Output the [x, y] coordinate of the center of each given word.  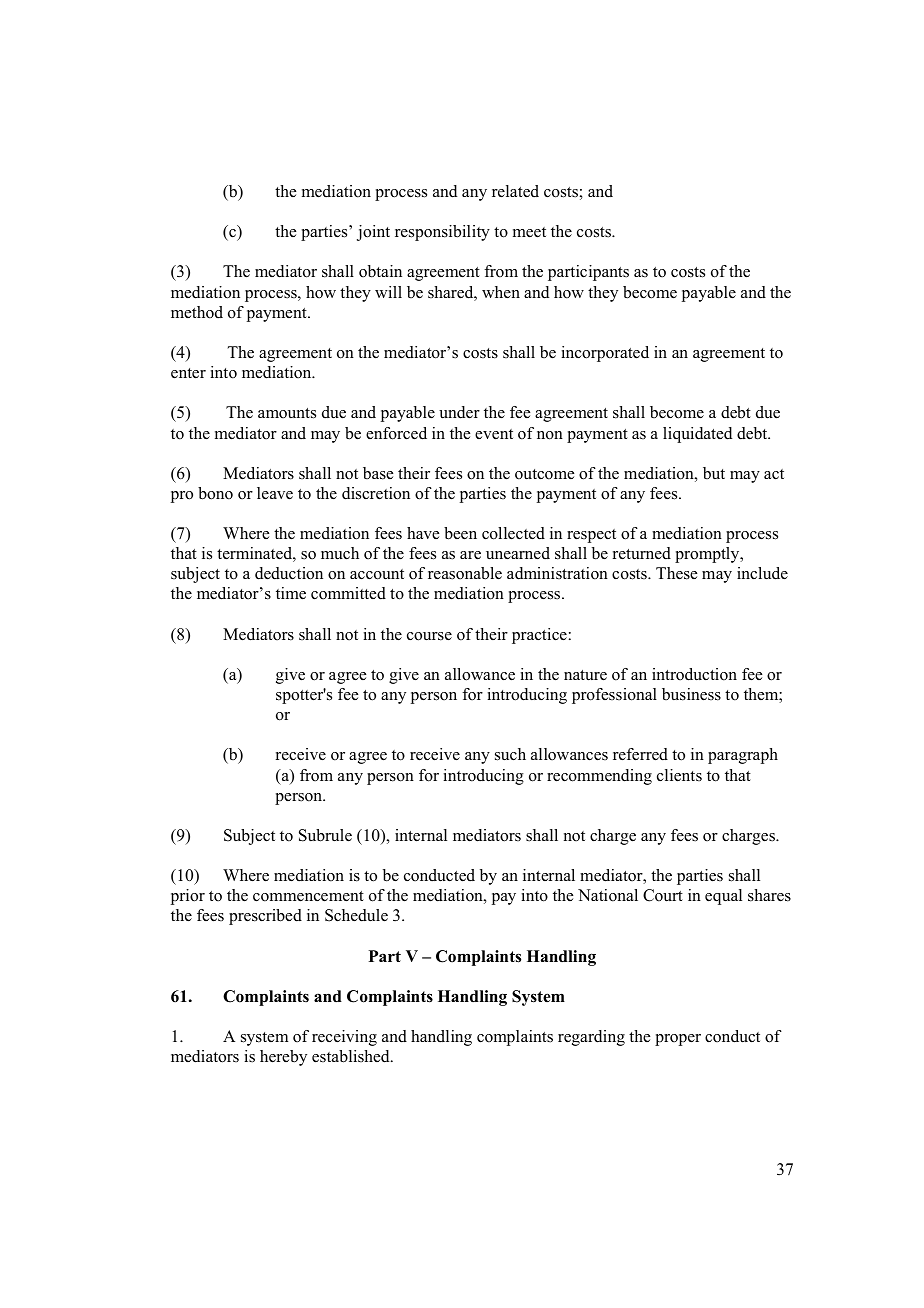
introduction [694, 674]
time [291, 593]
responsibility [442, 233]
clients [679, 775]
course [429, 636]
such [510, 754]
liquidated [697, 435]
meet [529, 232]
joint [373, 233]
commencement [308, 896]
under [459, 412]
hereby [283, 1058]
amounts [287, 413]
